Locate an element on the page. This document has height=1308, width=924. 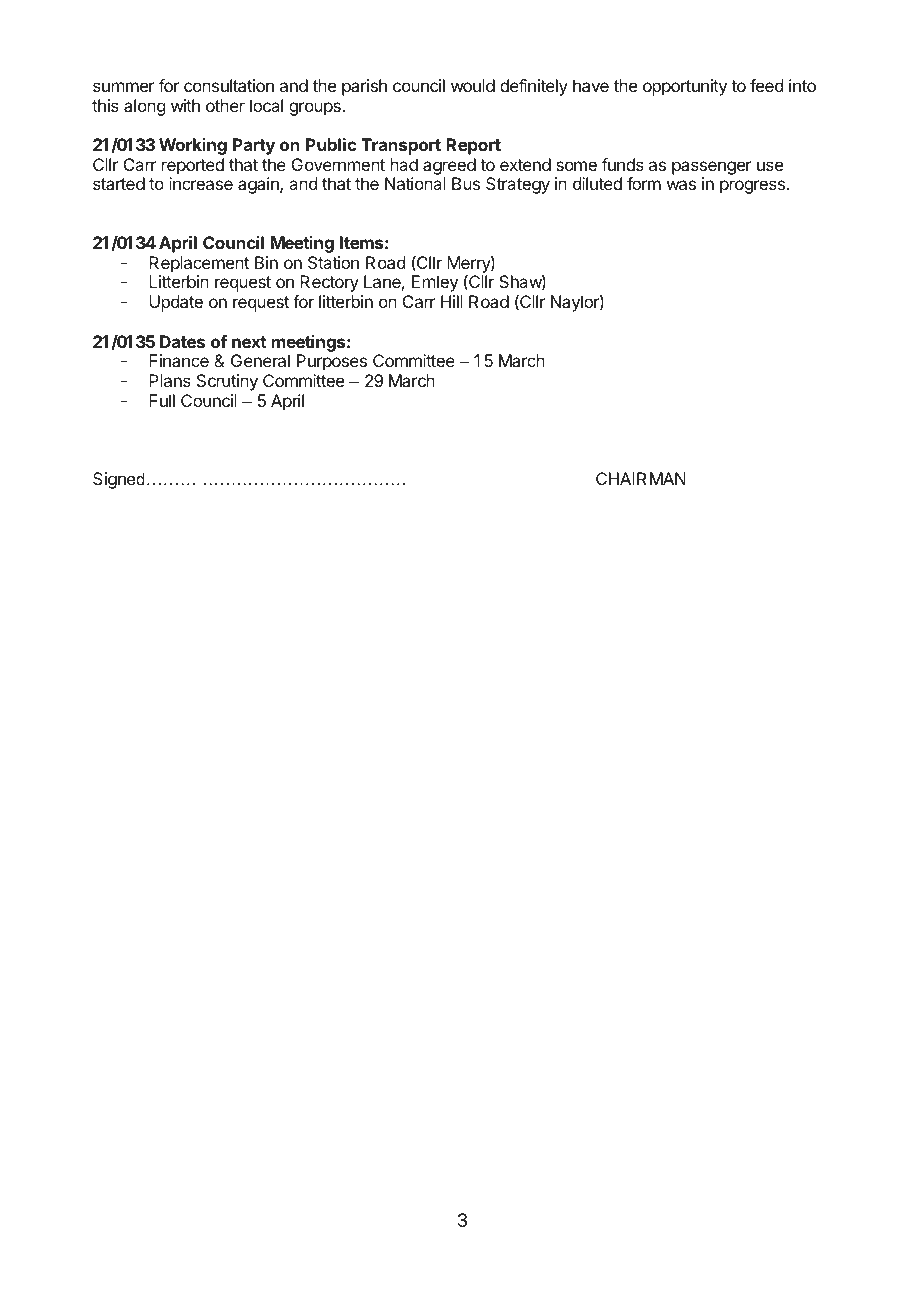
would is located at coordinates (473, 85).
